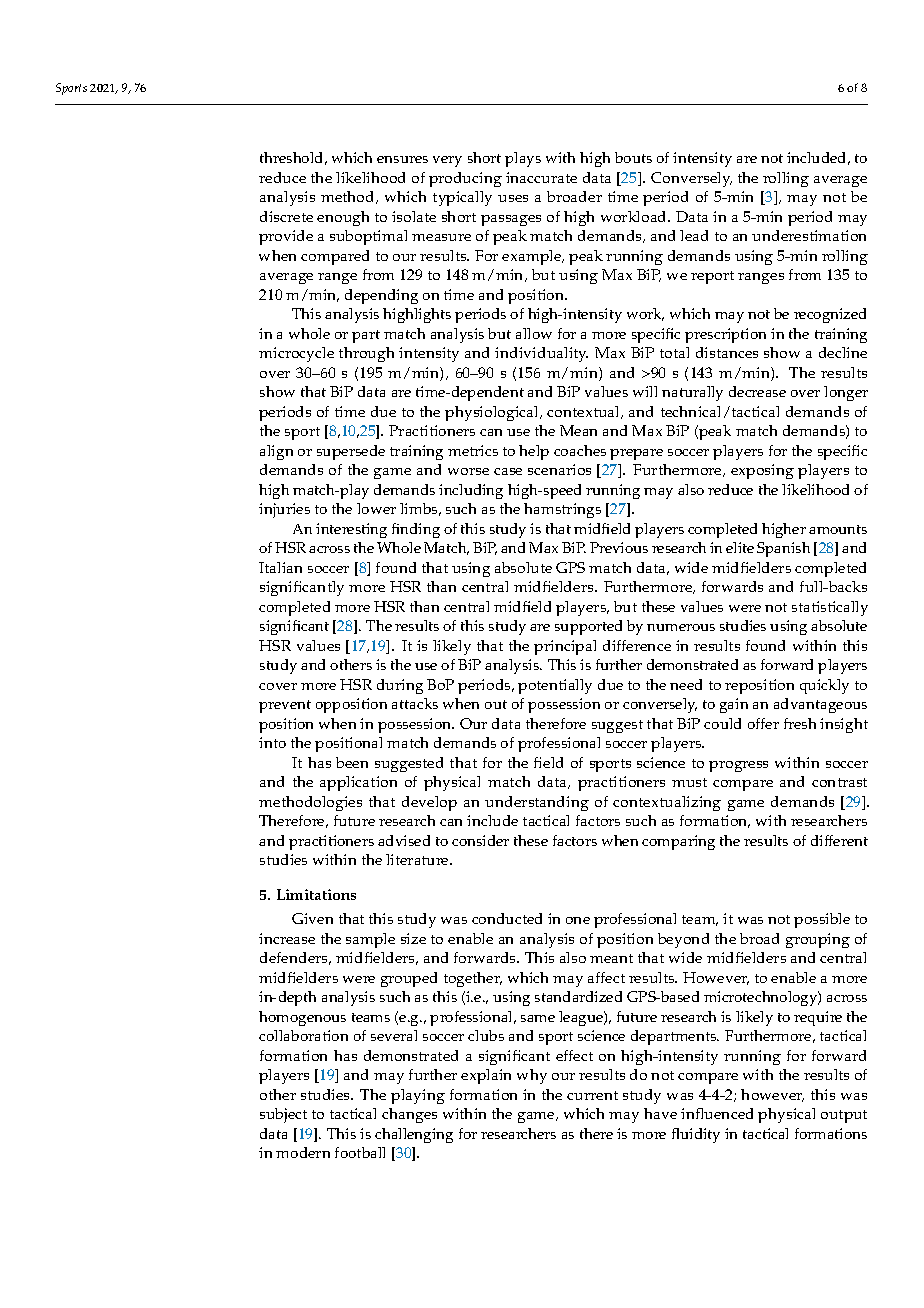  I want to click on during, so click(400, 686).
